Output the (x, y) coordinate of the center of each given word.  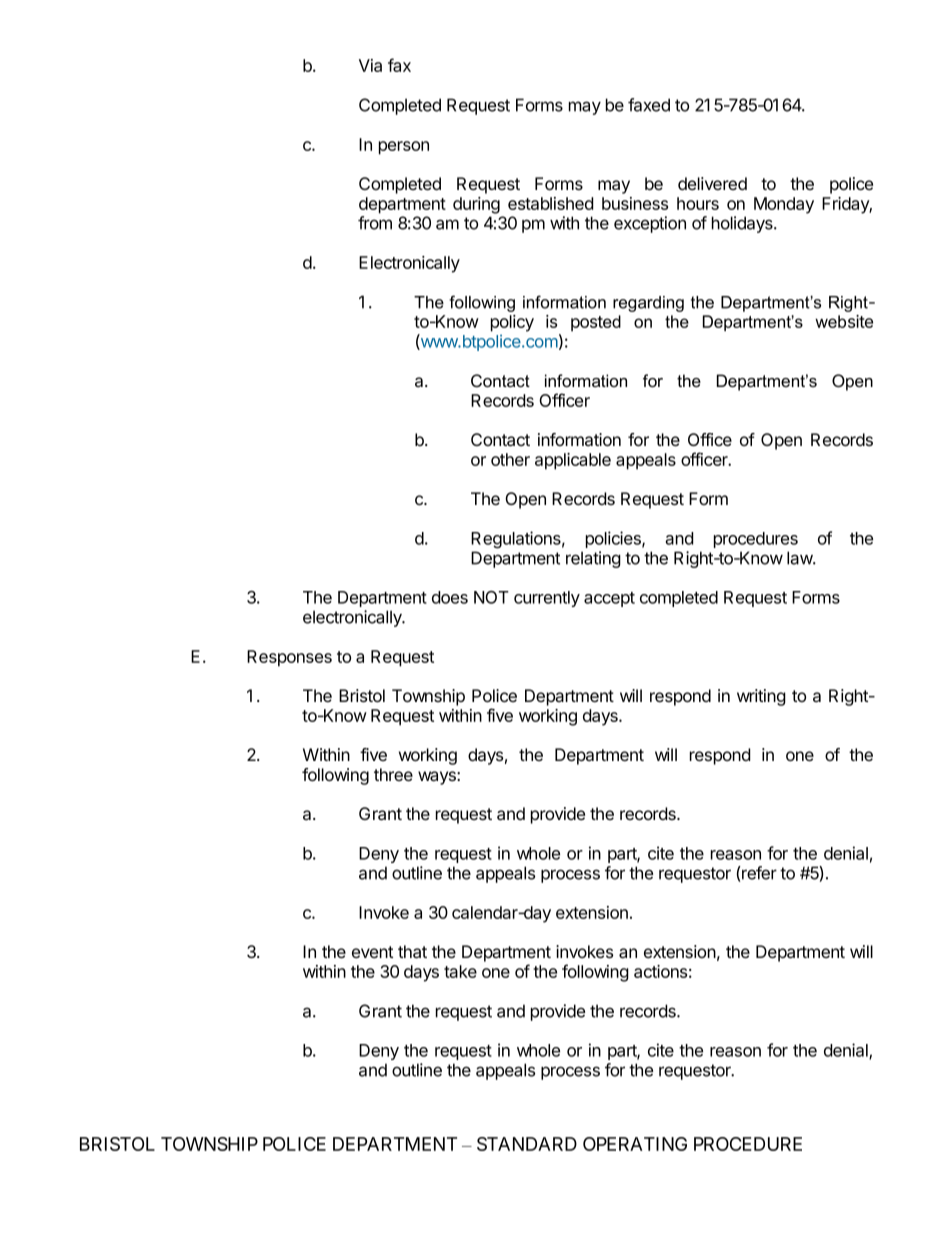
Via (370, 65)
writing (761, 697)
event (372, 952)
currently (547, 599)
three (393, 774)
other (510, 459)
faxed (649, 105)
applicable (573, 461)
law (800, 558)
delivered (712, 183)
